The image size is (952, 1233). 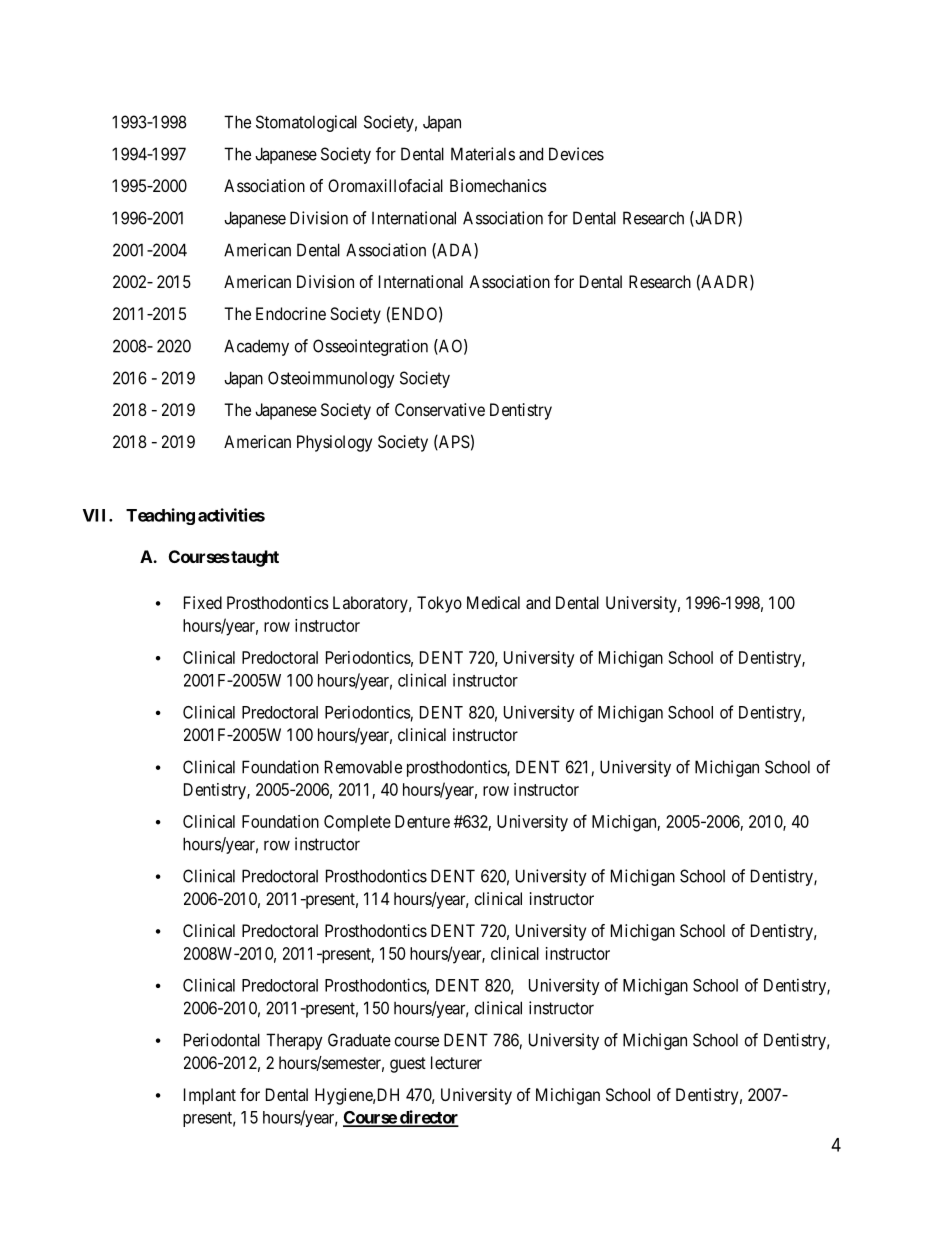 What do you see at coordinates (456, 1062) in the page?
I see `lecturer` at bounding box center [456, 1062].
